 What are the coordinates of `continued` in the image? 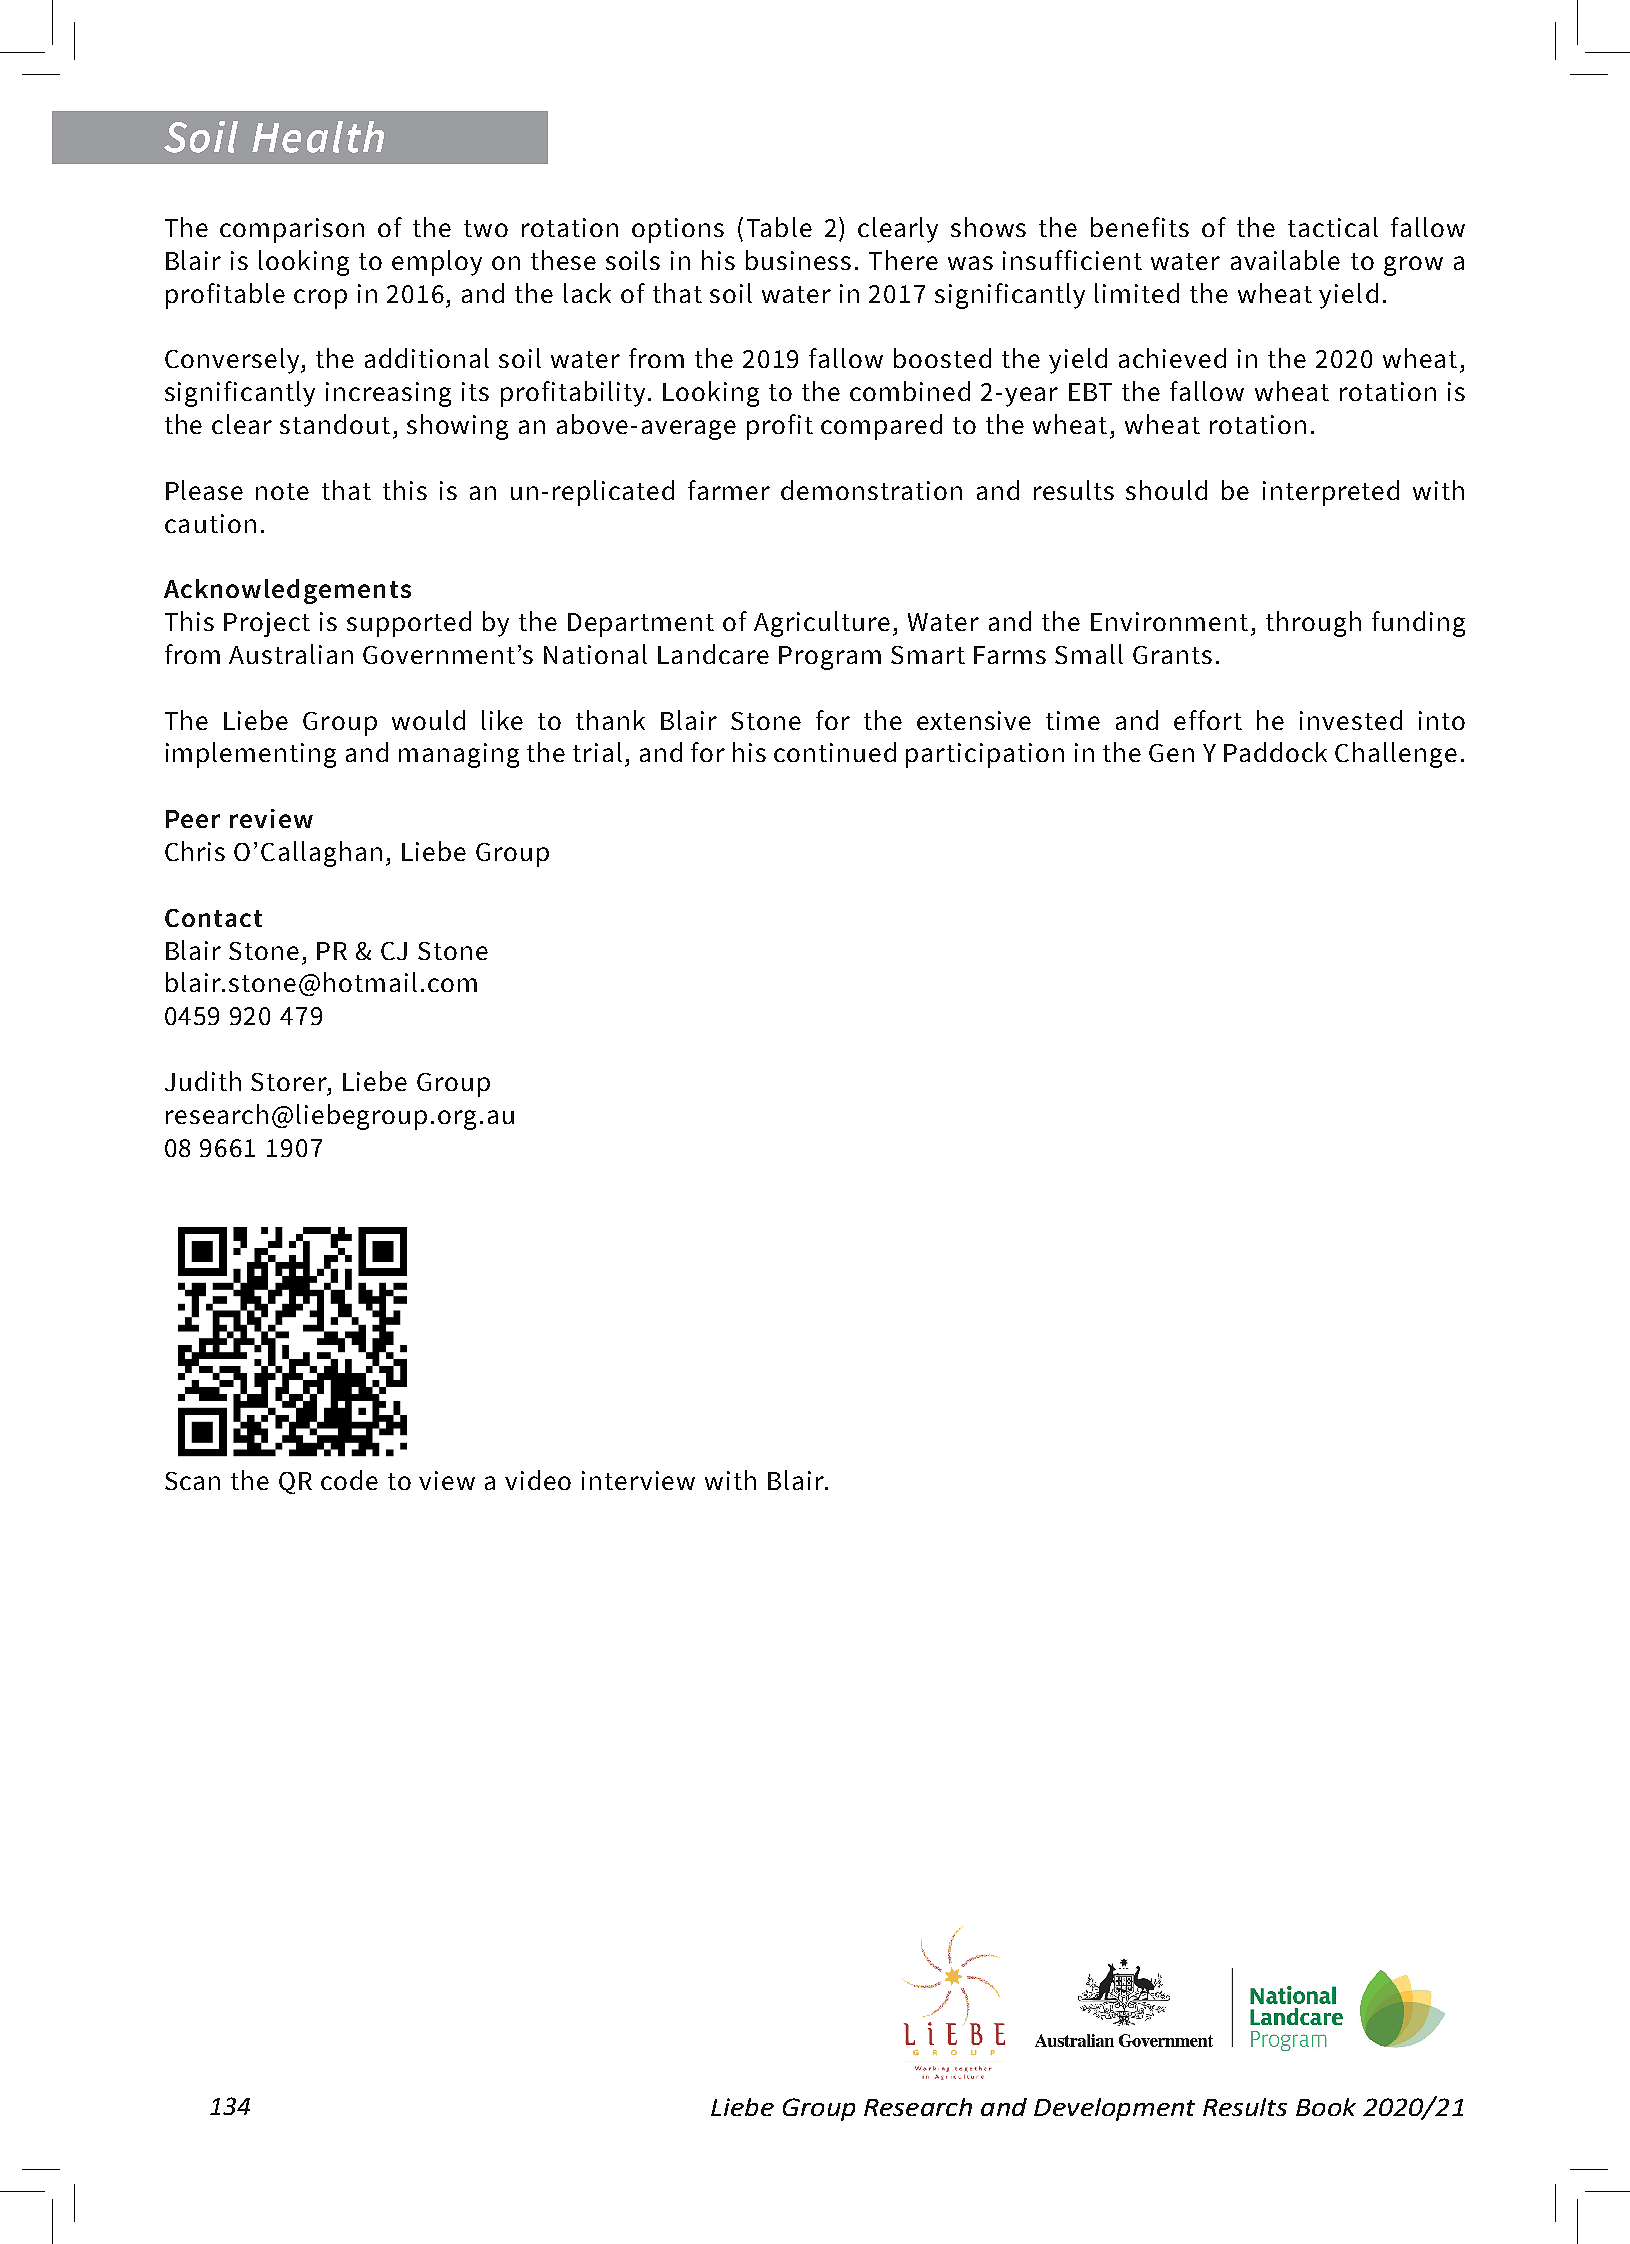 It's located at (835, 752).
